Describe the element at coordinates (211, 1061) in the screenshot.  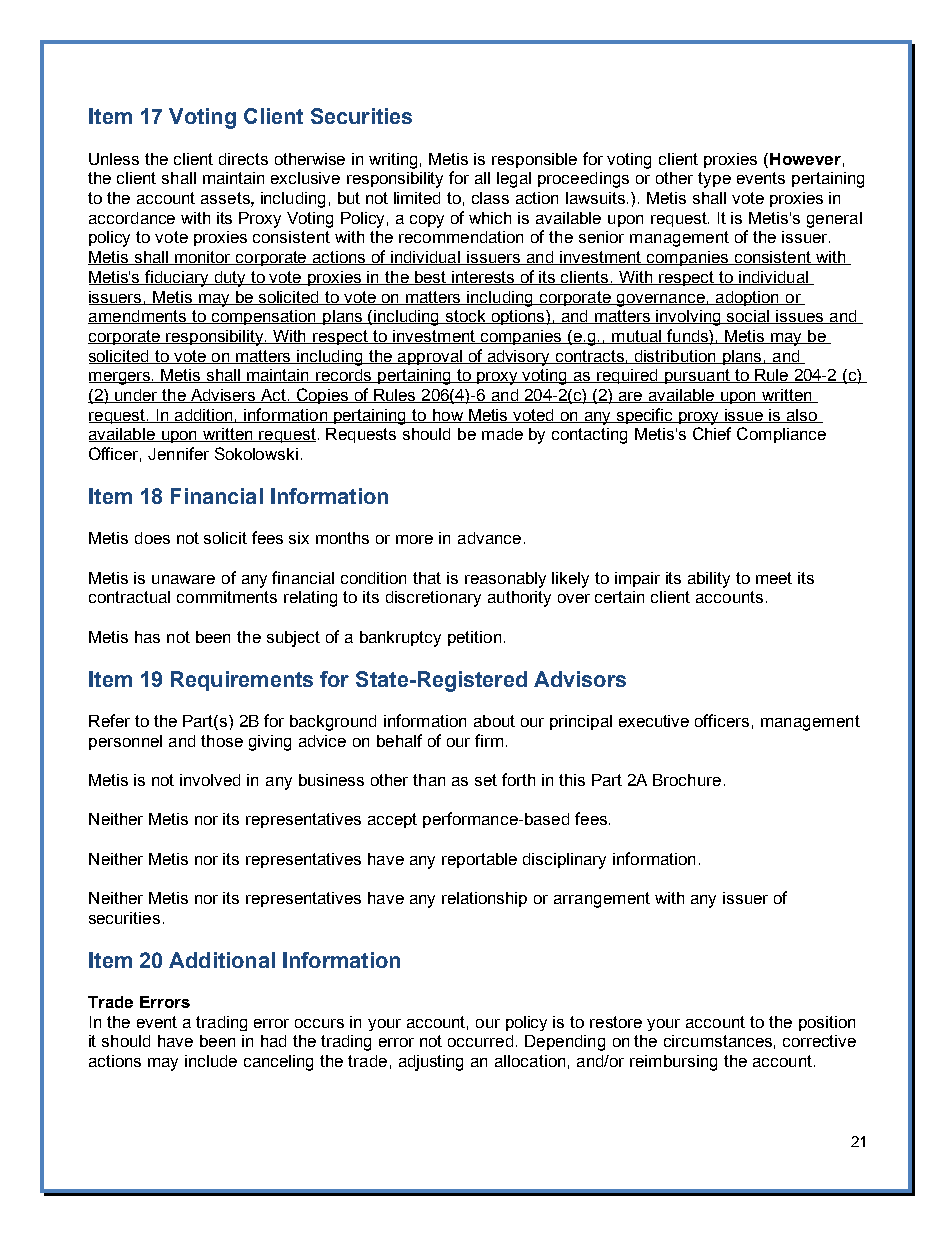
I see `include` at that location.
